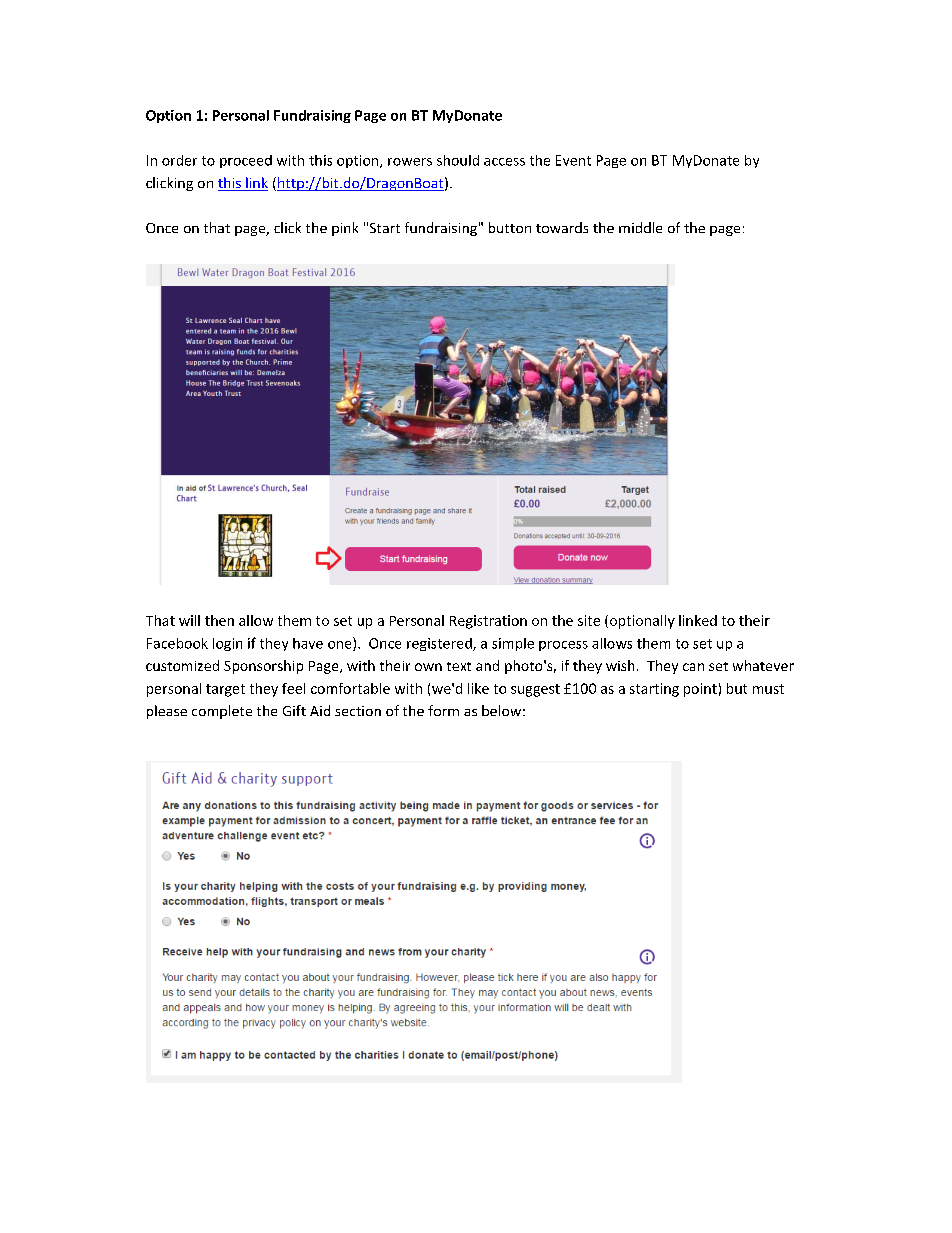 The height and width of the screenshot is (1233, 952). What do you see at coordinates (458, 160) in the screenshot?
I see `should` at bounding box center [458, 160].
